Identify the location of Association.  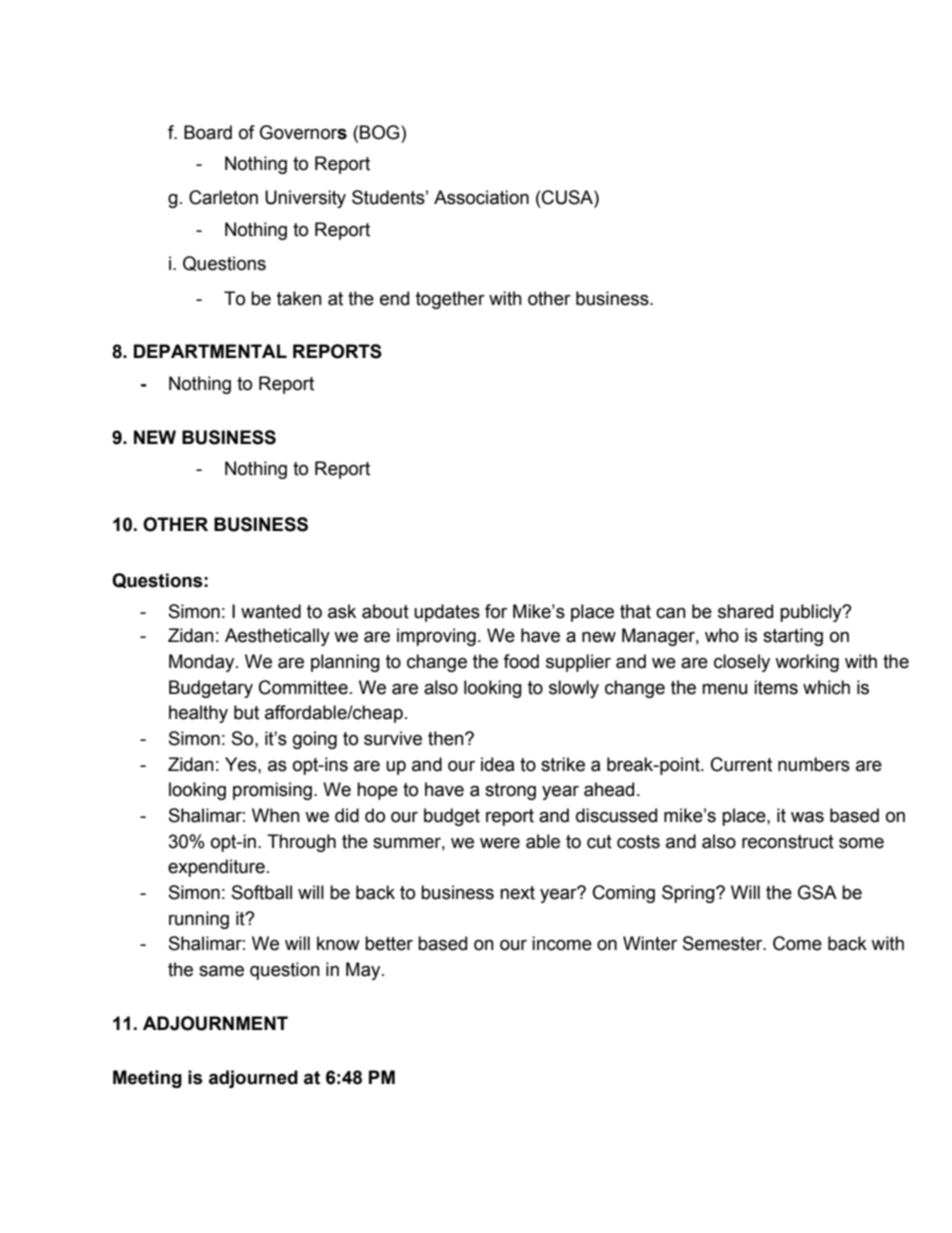
(481, 197).
